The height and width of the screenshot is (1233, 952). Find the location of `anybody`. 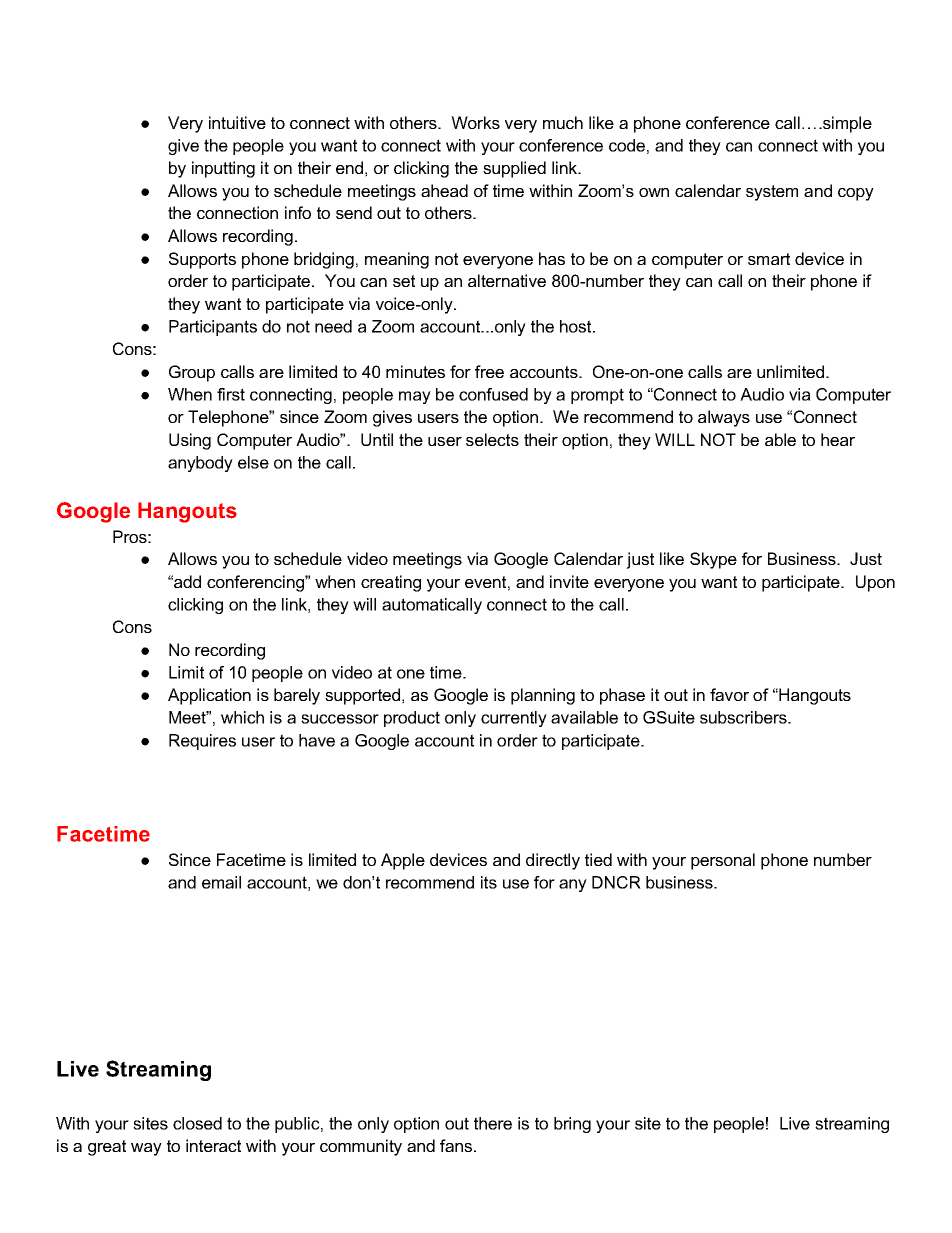

anybody is located at coordinates (200, 464).
